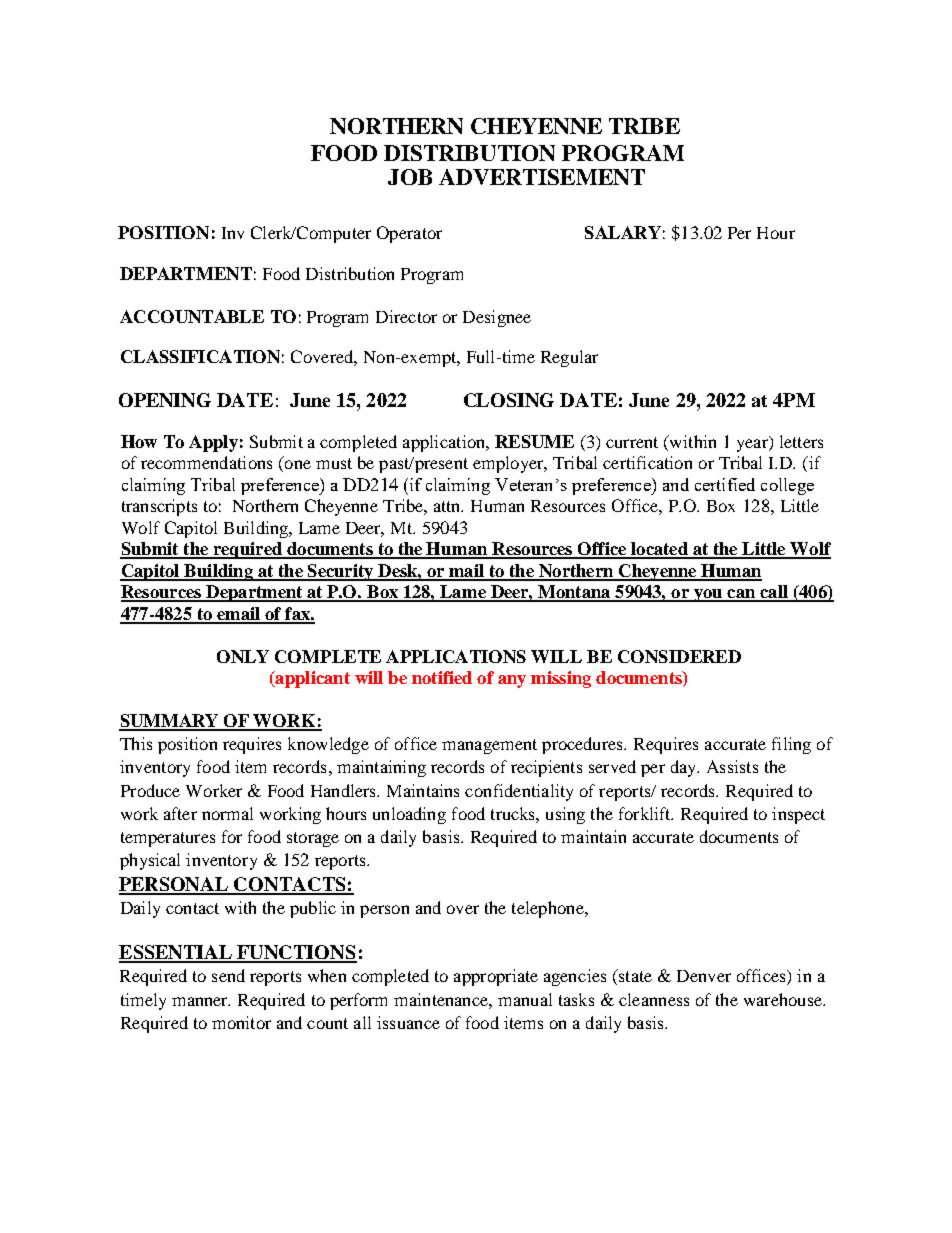 The height and width of the screenshot is (1233, 952). I want to click on Denver, so click(704, 976).
